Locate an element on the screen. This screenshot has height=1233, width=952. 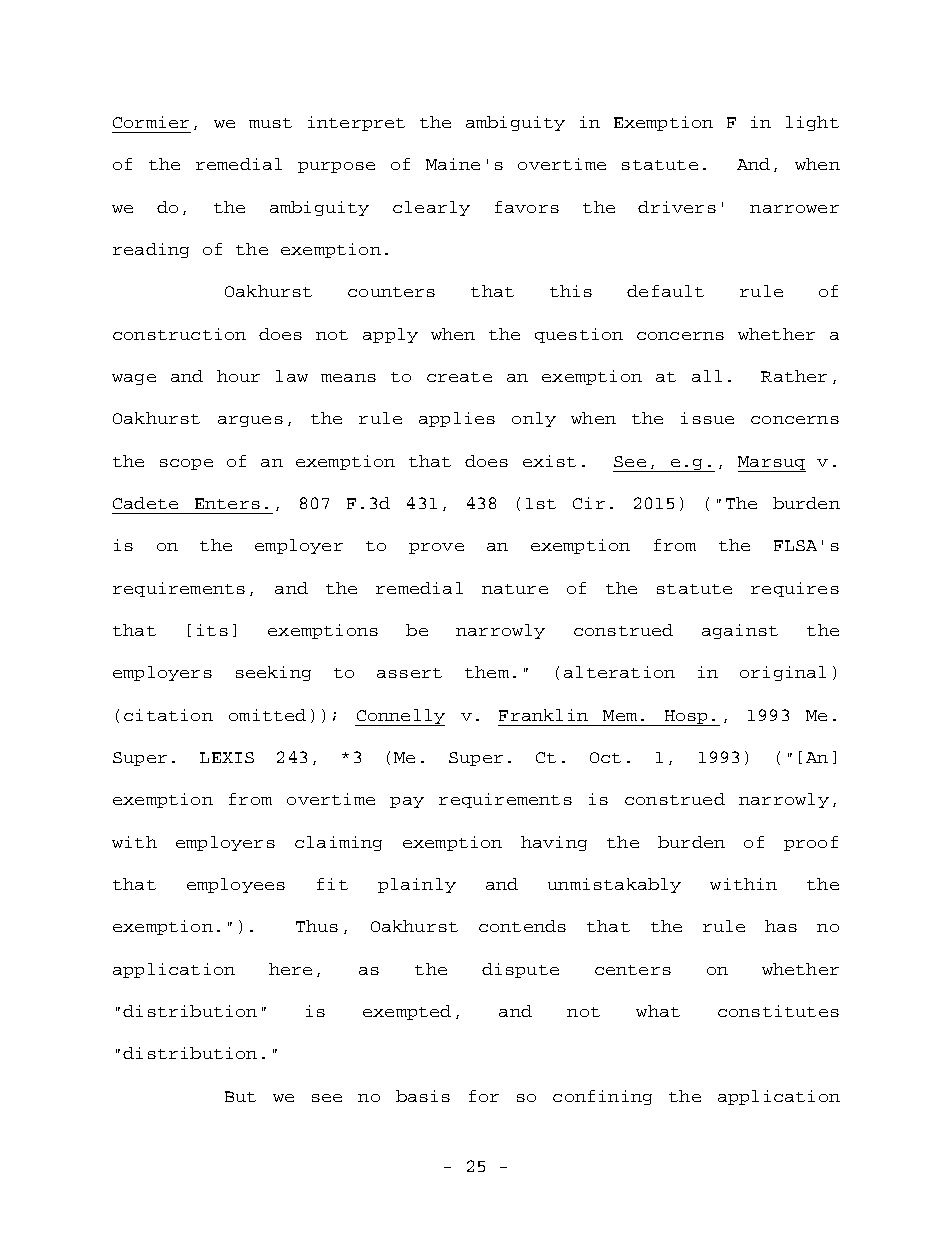
against is located at coordinates (740, 631).
